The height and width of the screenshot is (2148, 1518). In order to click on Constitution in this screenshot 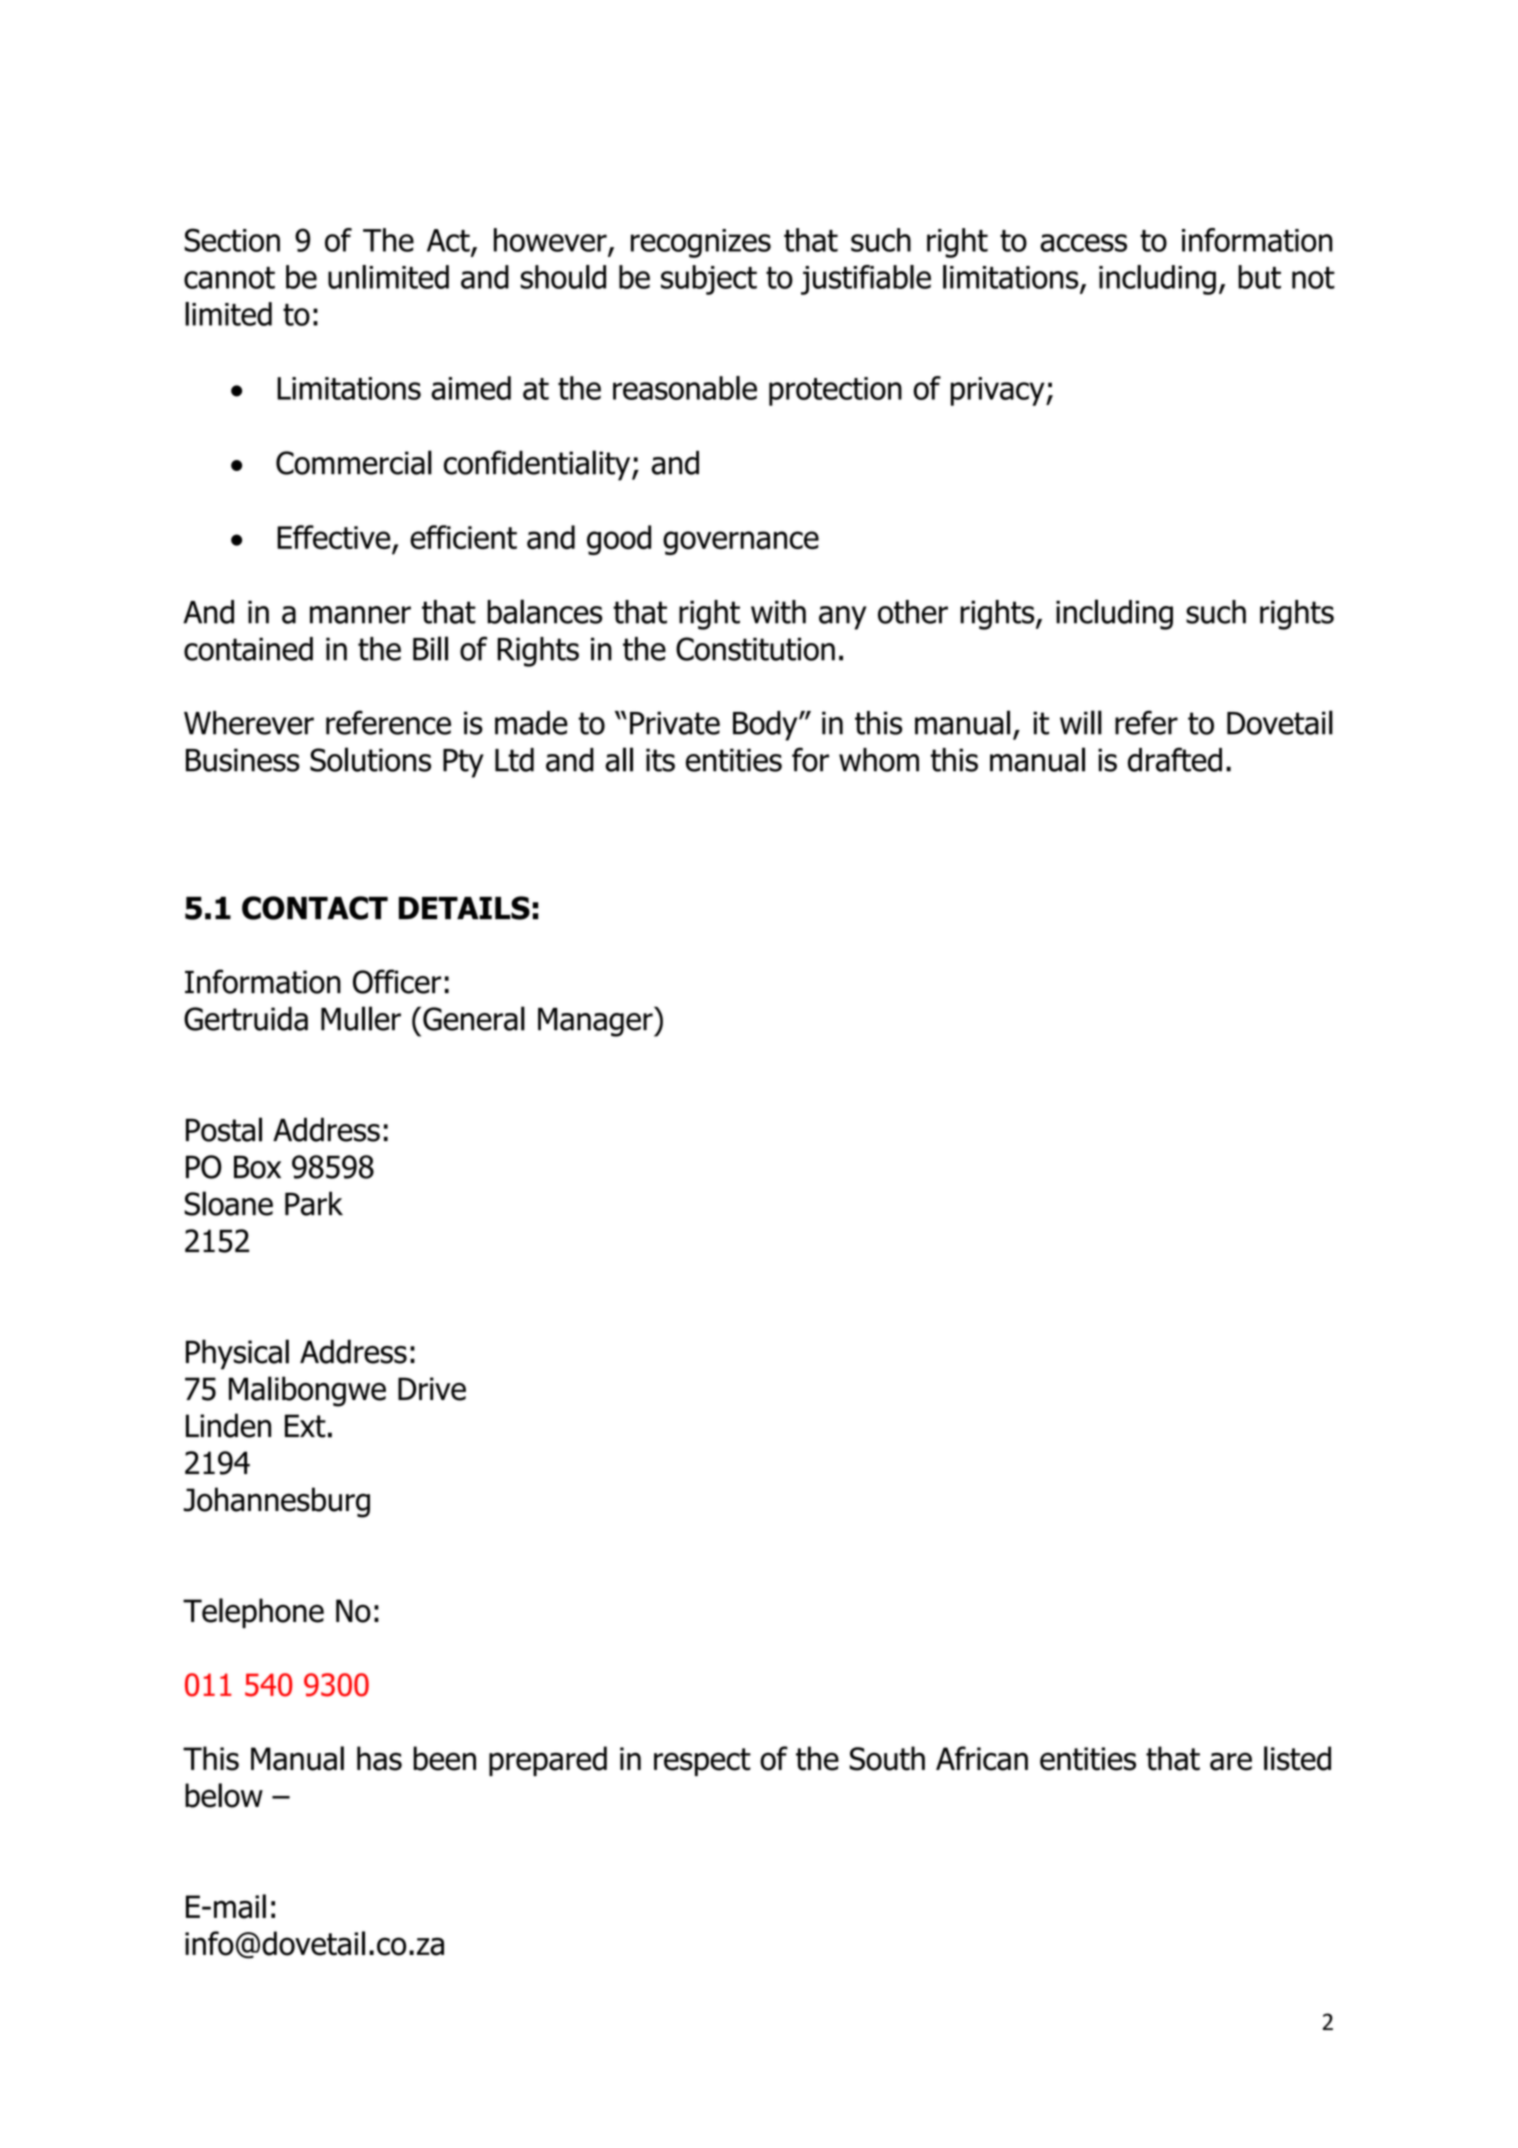, I will do `click(755, 649)`.
